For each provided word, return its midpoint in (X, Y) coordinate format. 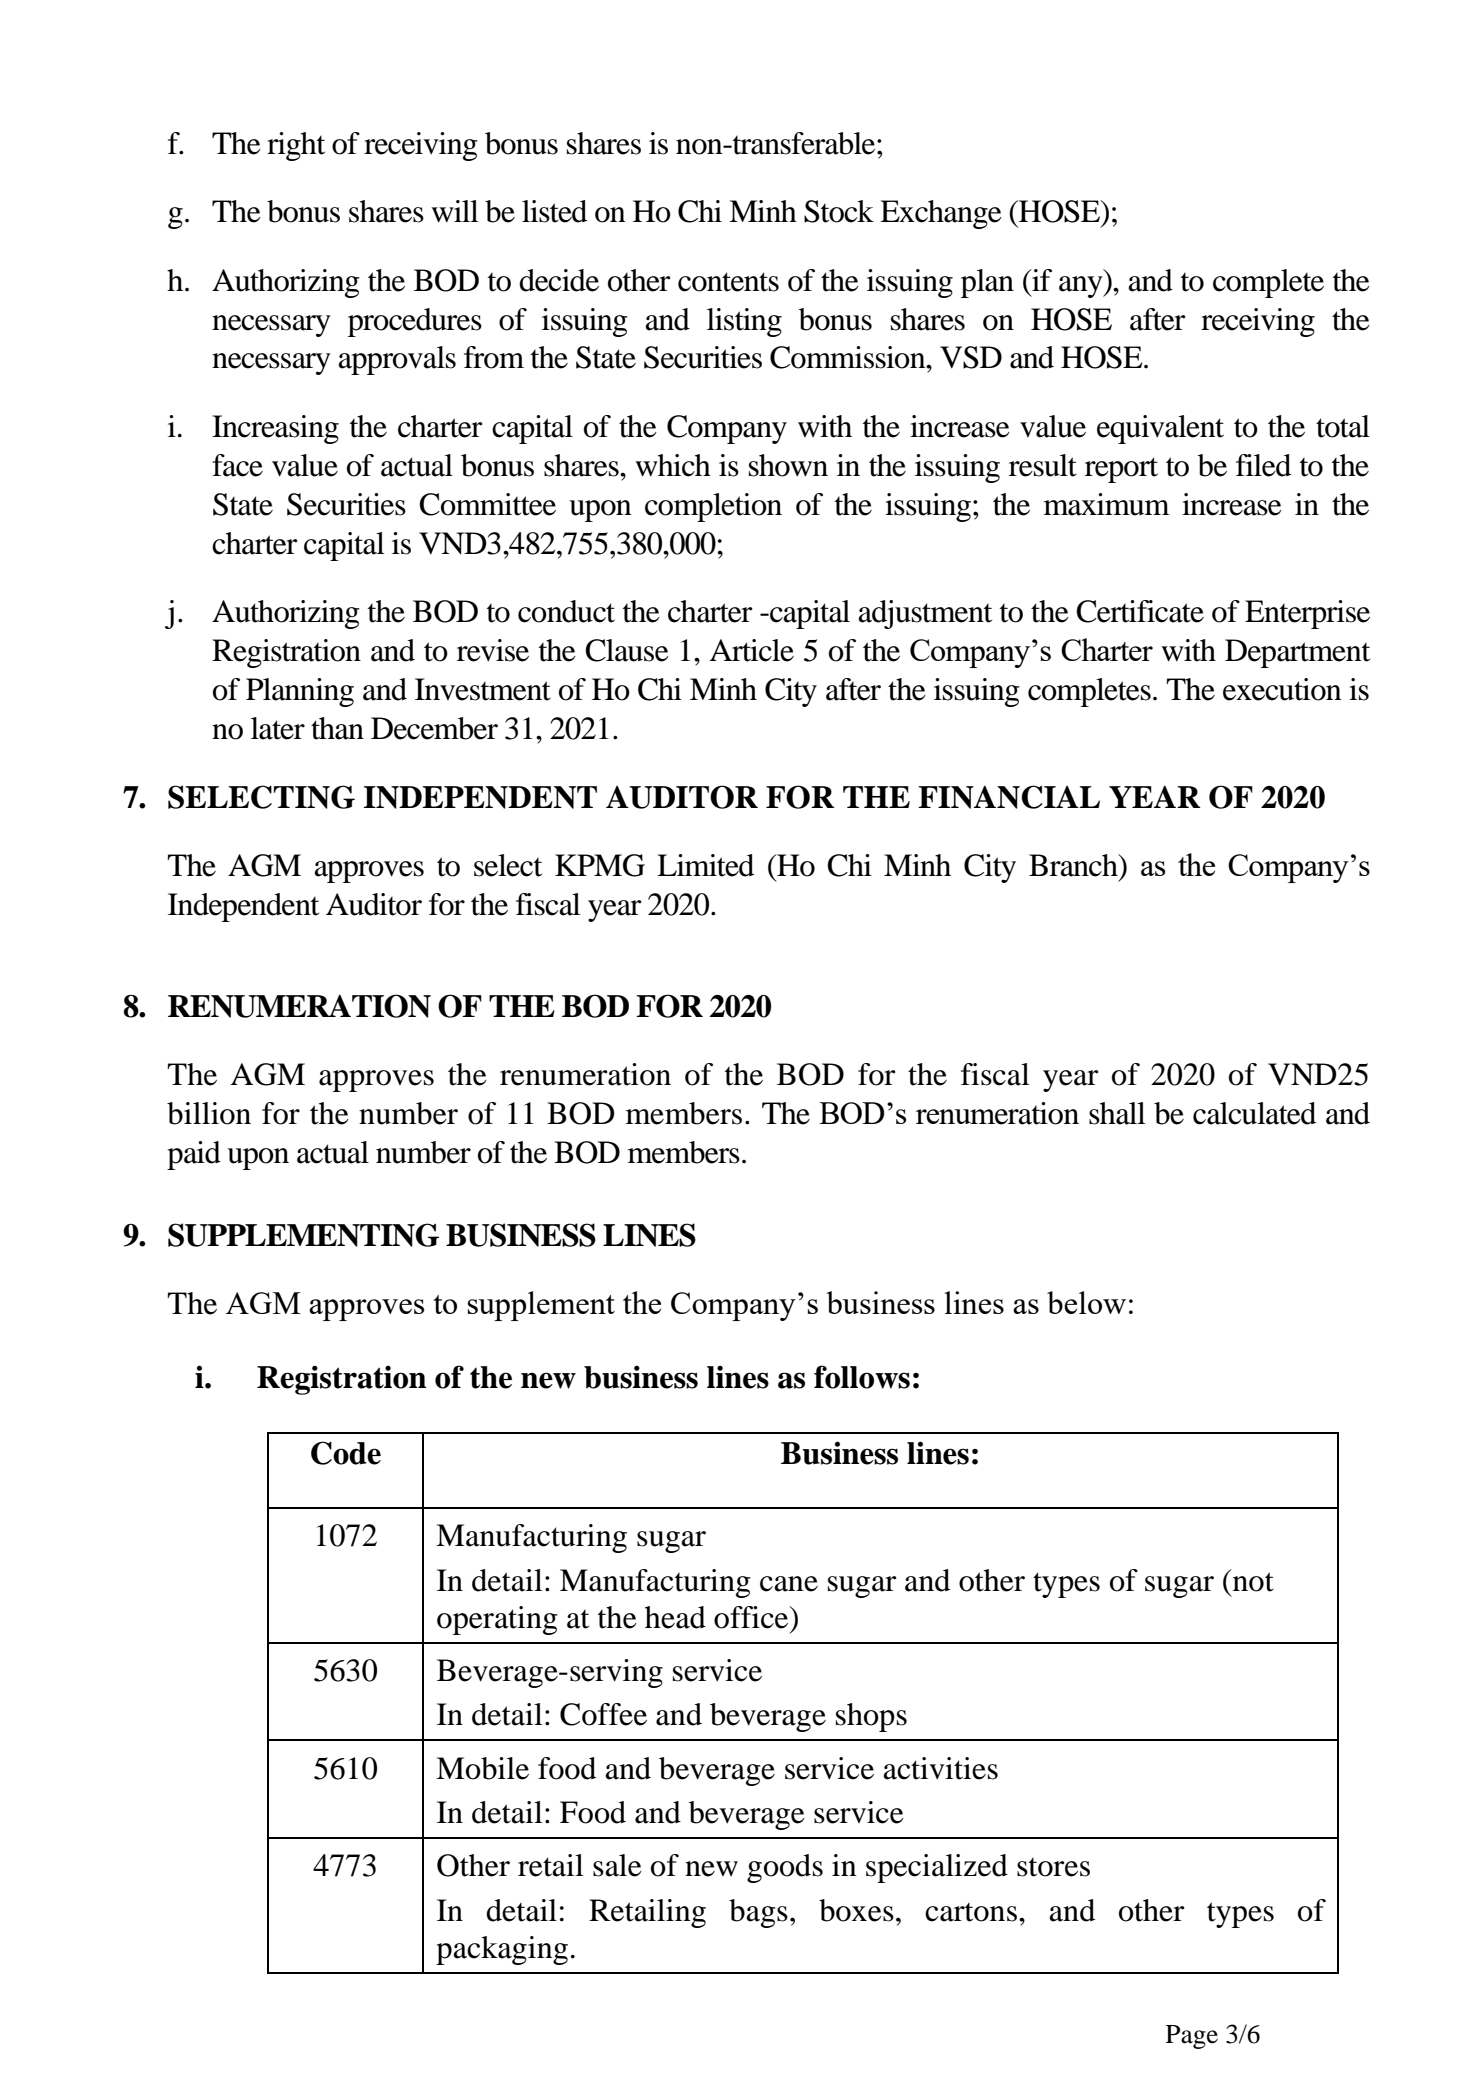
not (1252, 1581)
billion (209, 1113)
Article (752, 650)
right (296, 146)
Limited (705, 865)
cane (789, 1584)
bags (758, 1913)
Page (1192, 2037)
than (337, 728)
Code (346, 1453)
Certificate (1140, 611)
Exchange (941, 214)
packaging (502, 1950)
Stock (839, 211)
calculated (1254, 1113)
